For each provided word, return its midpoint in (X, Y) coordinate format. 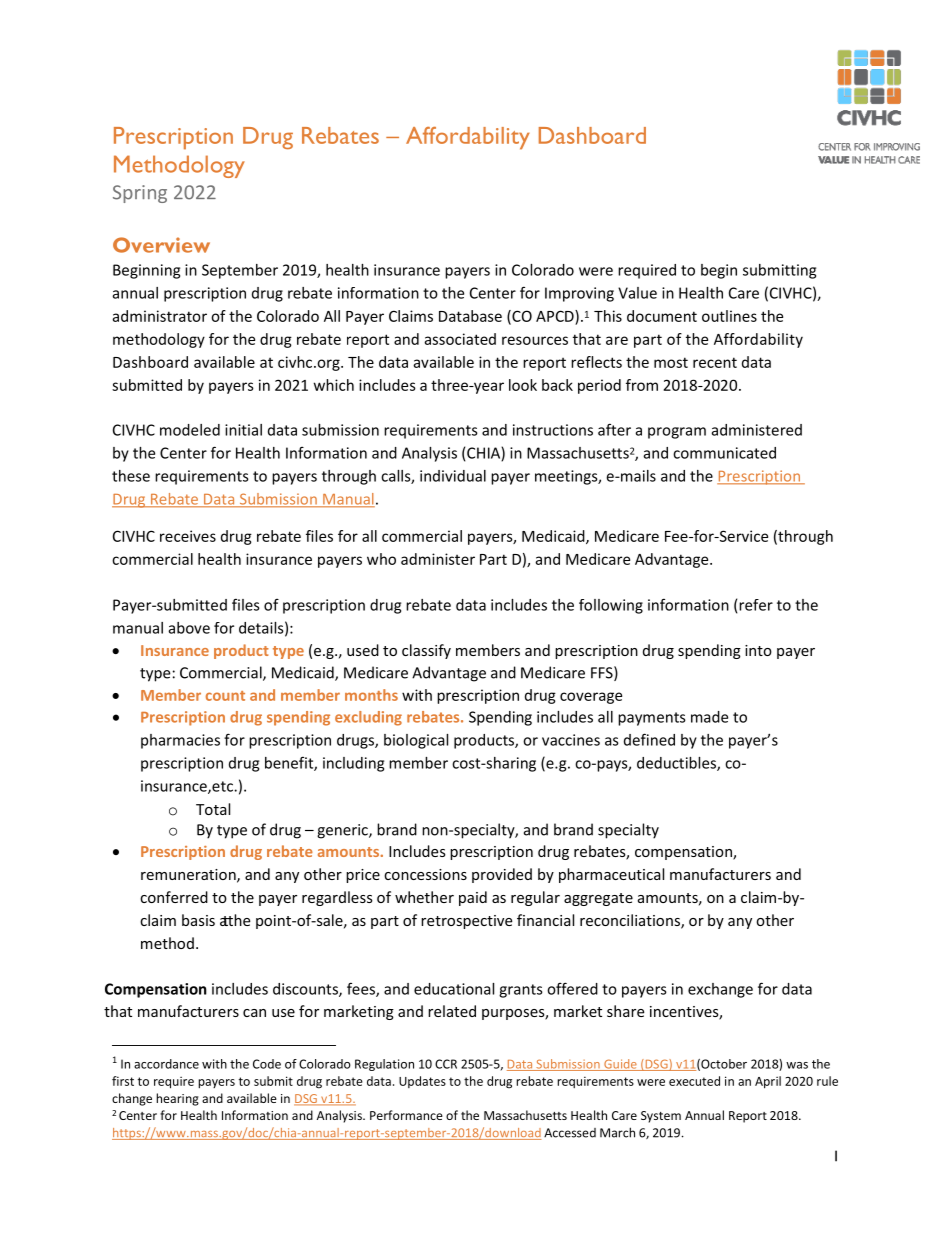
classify (426, 651)
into (758, 650)
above (189, 628)
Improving (579, 294)
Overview (161, 245)
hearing (177, 1099)
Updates (422, 1082)
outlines (729, 316)
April (768, 1082)
